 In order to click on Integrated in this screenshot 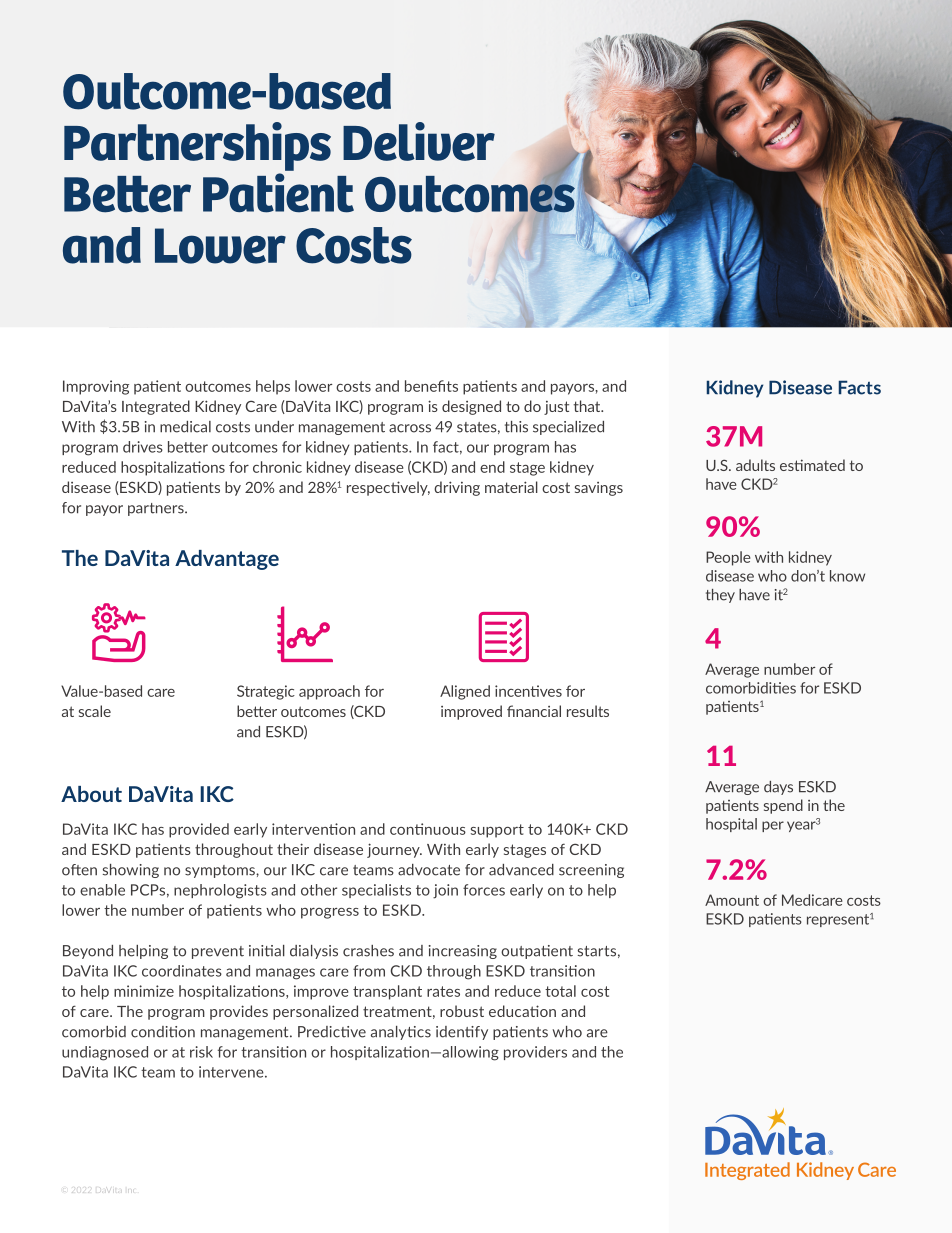, I will do `click(156, 407)`.
